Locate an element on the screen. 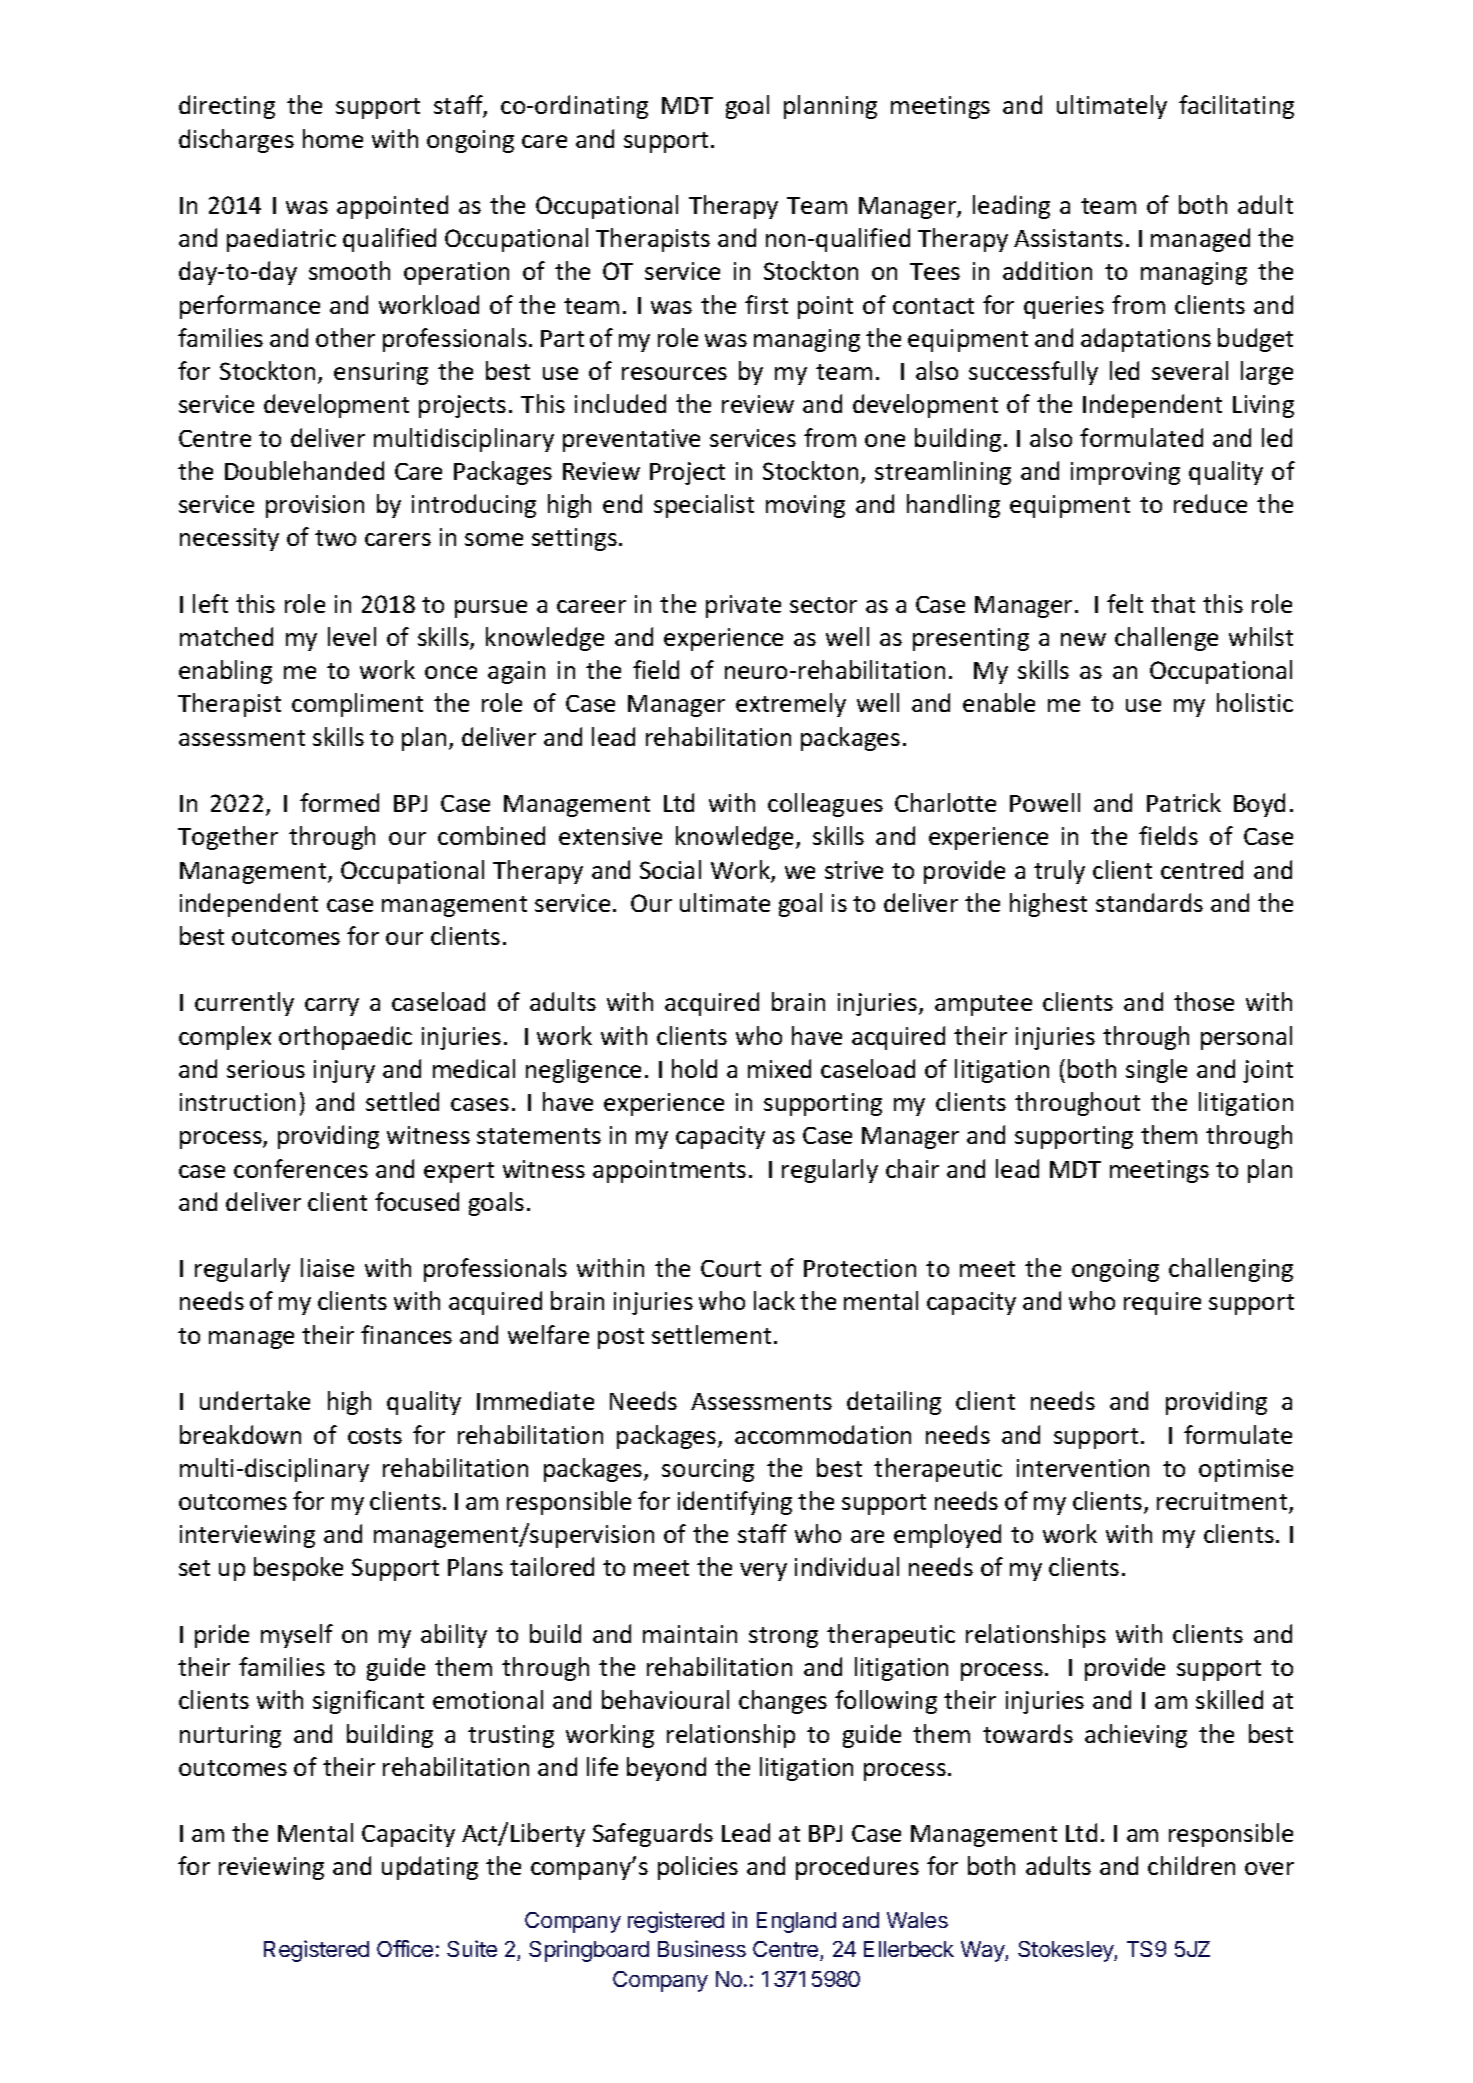 The width and height of the screenshot is (1473, 2083). policies is located at coordinates (698, 1868).
